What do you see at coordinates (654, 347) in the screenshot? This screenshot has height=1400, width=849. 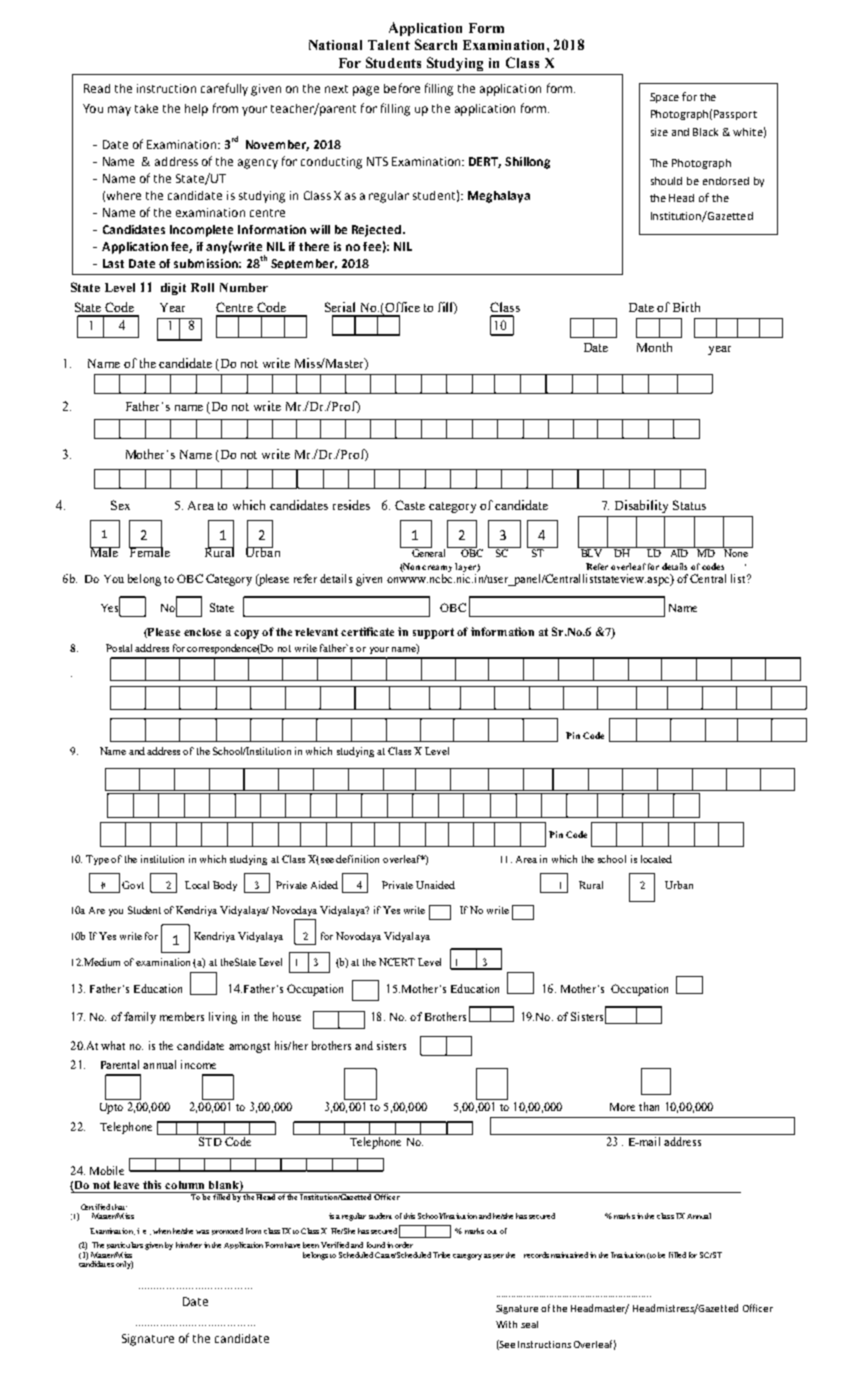 I see `Month` at bounding box center [654, 347].
